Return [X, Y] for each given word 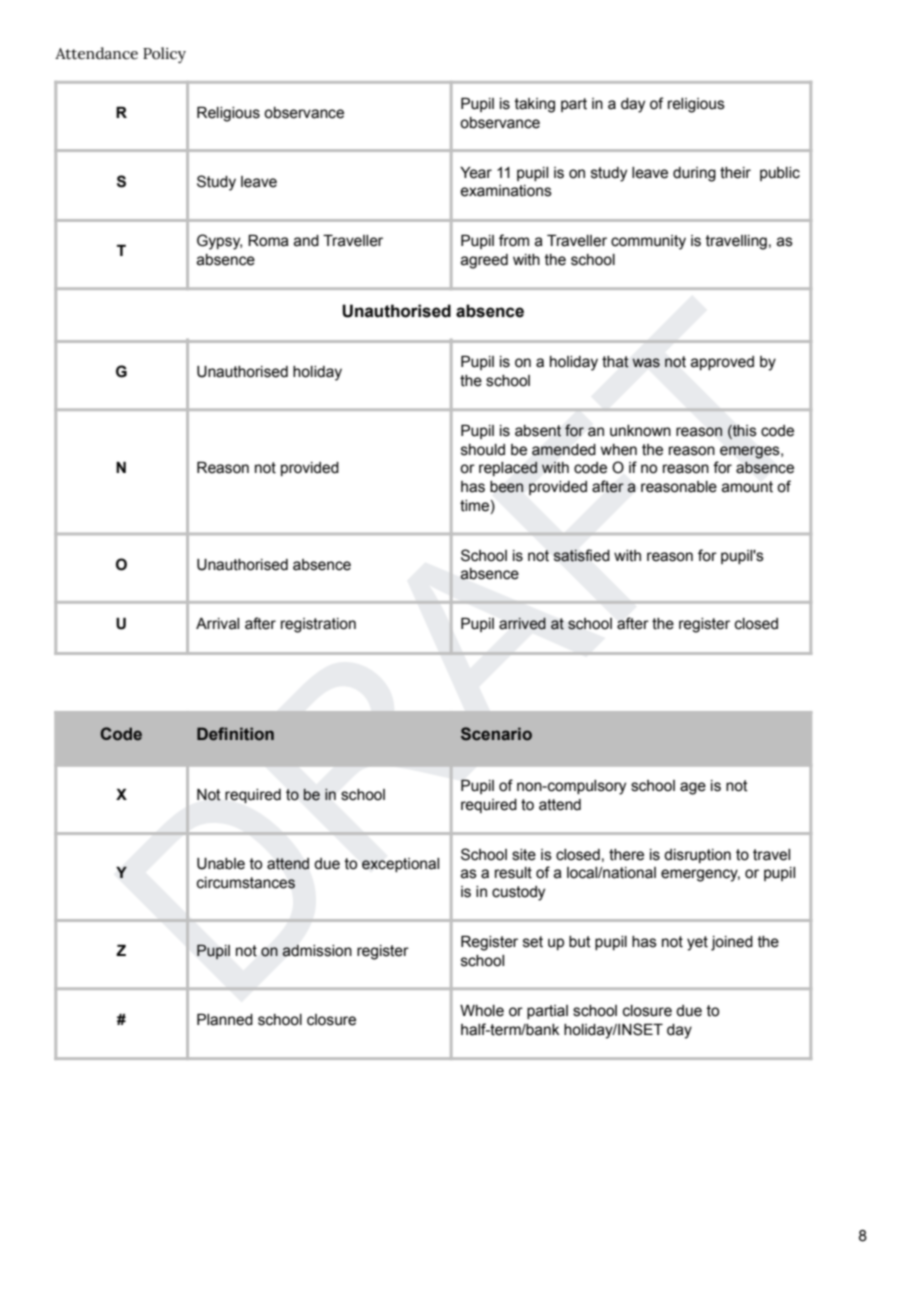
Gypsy [219, 242]
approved [722, 363]
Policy [164, 55]
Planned [225, 1020]
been [506, 487]
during [694, 174]
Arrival [217, 624]
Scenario [496, 734]
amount [747, 487]
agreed [484, 261]
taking [535, 105]
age [693, 788]
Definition [235, 734]
